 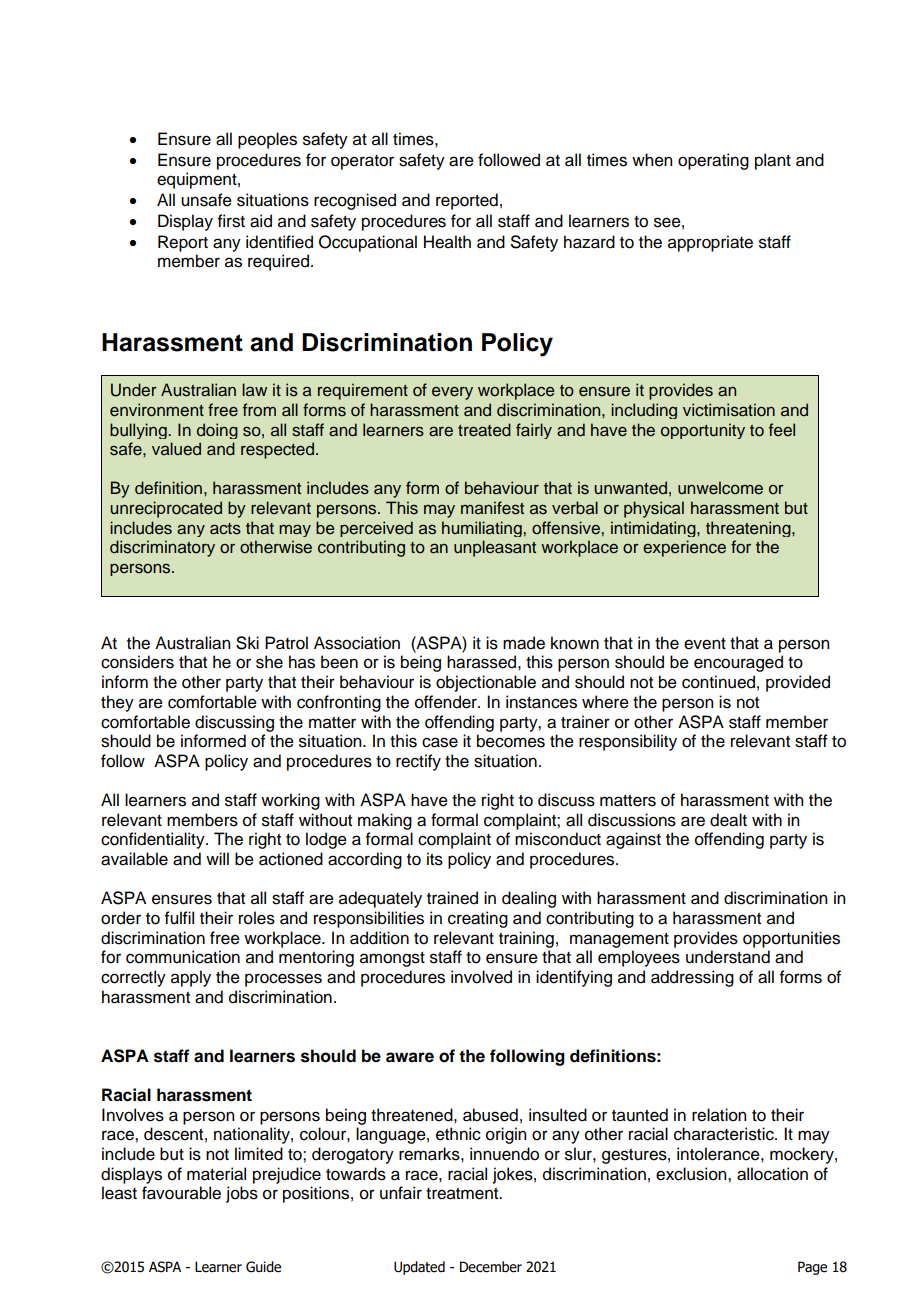 What do you see at coordinates (447, 242) in the screenshot?
I see `Health` at bounding box center [447, 242].
